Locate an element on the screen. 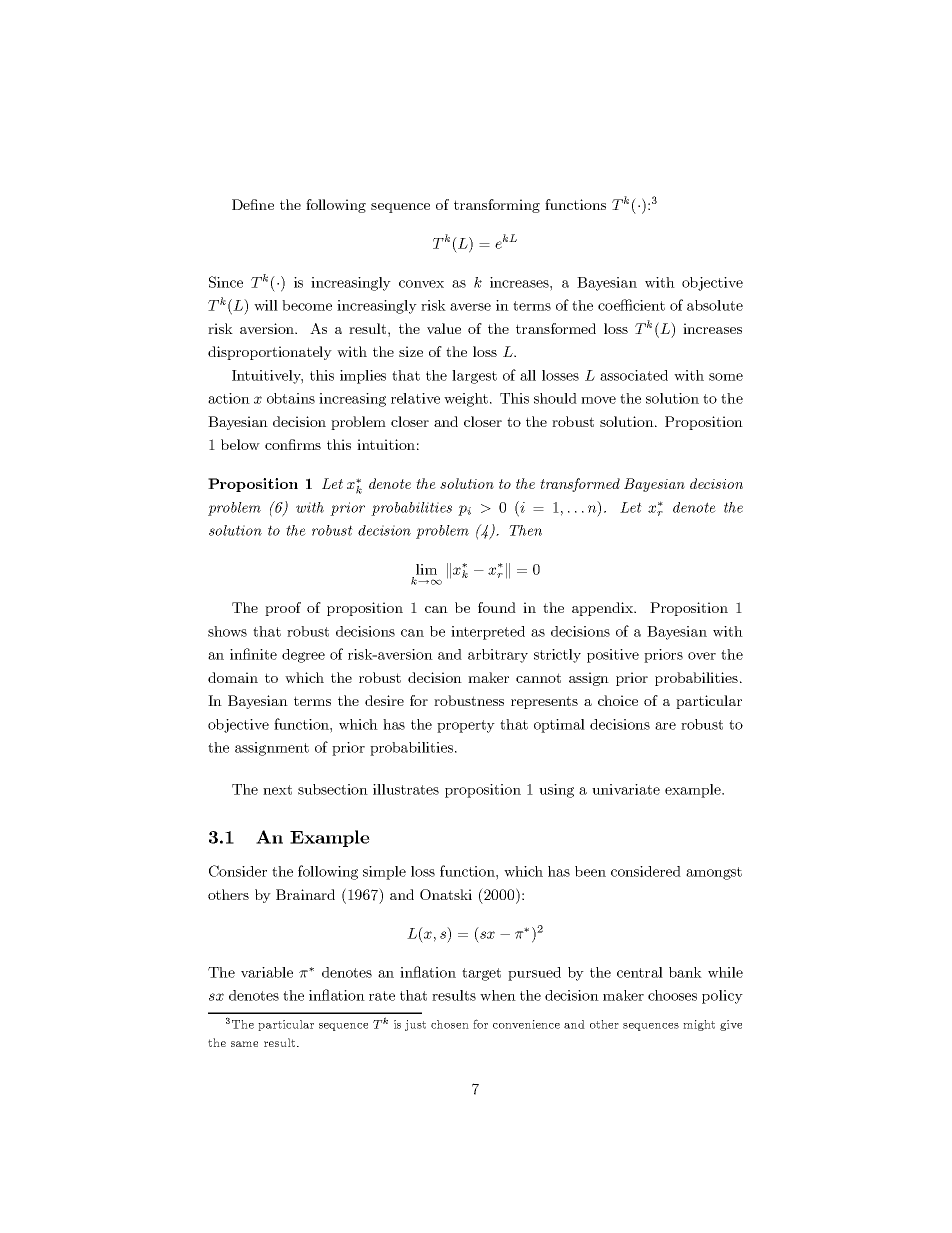 The width and height of the screenshot is (952, 1233). Since is located at coordinates (226, 282).
